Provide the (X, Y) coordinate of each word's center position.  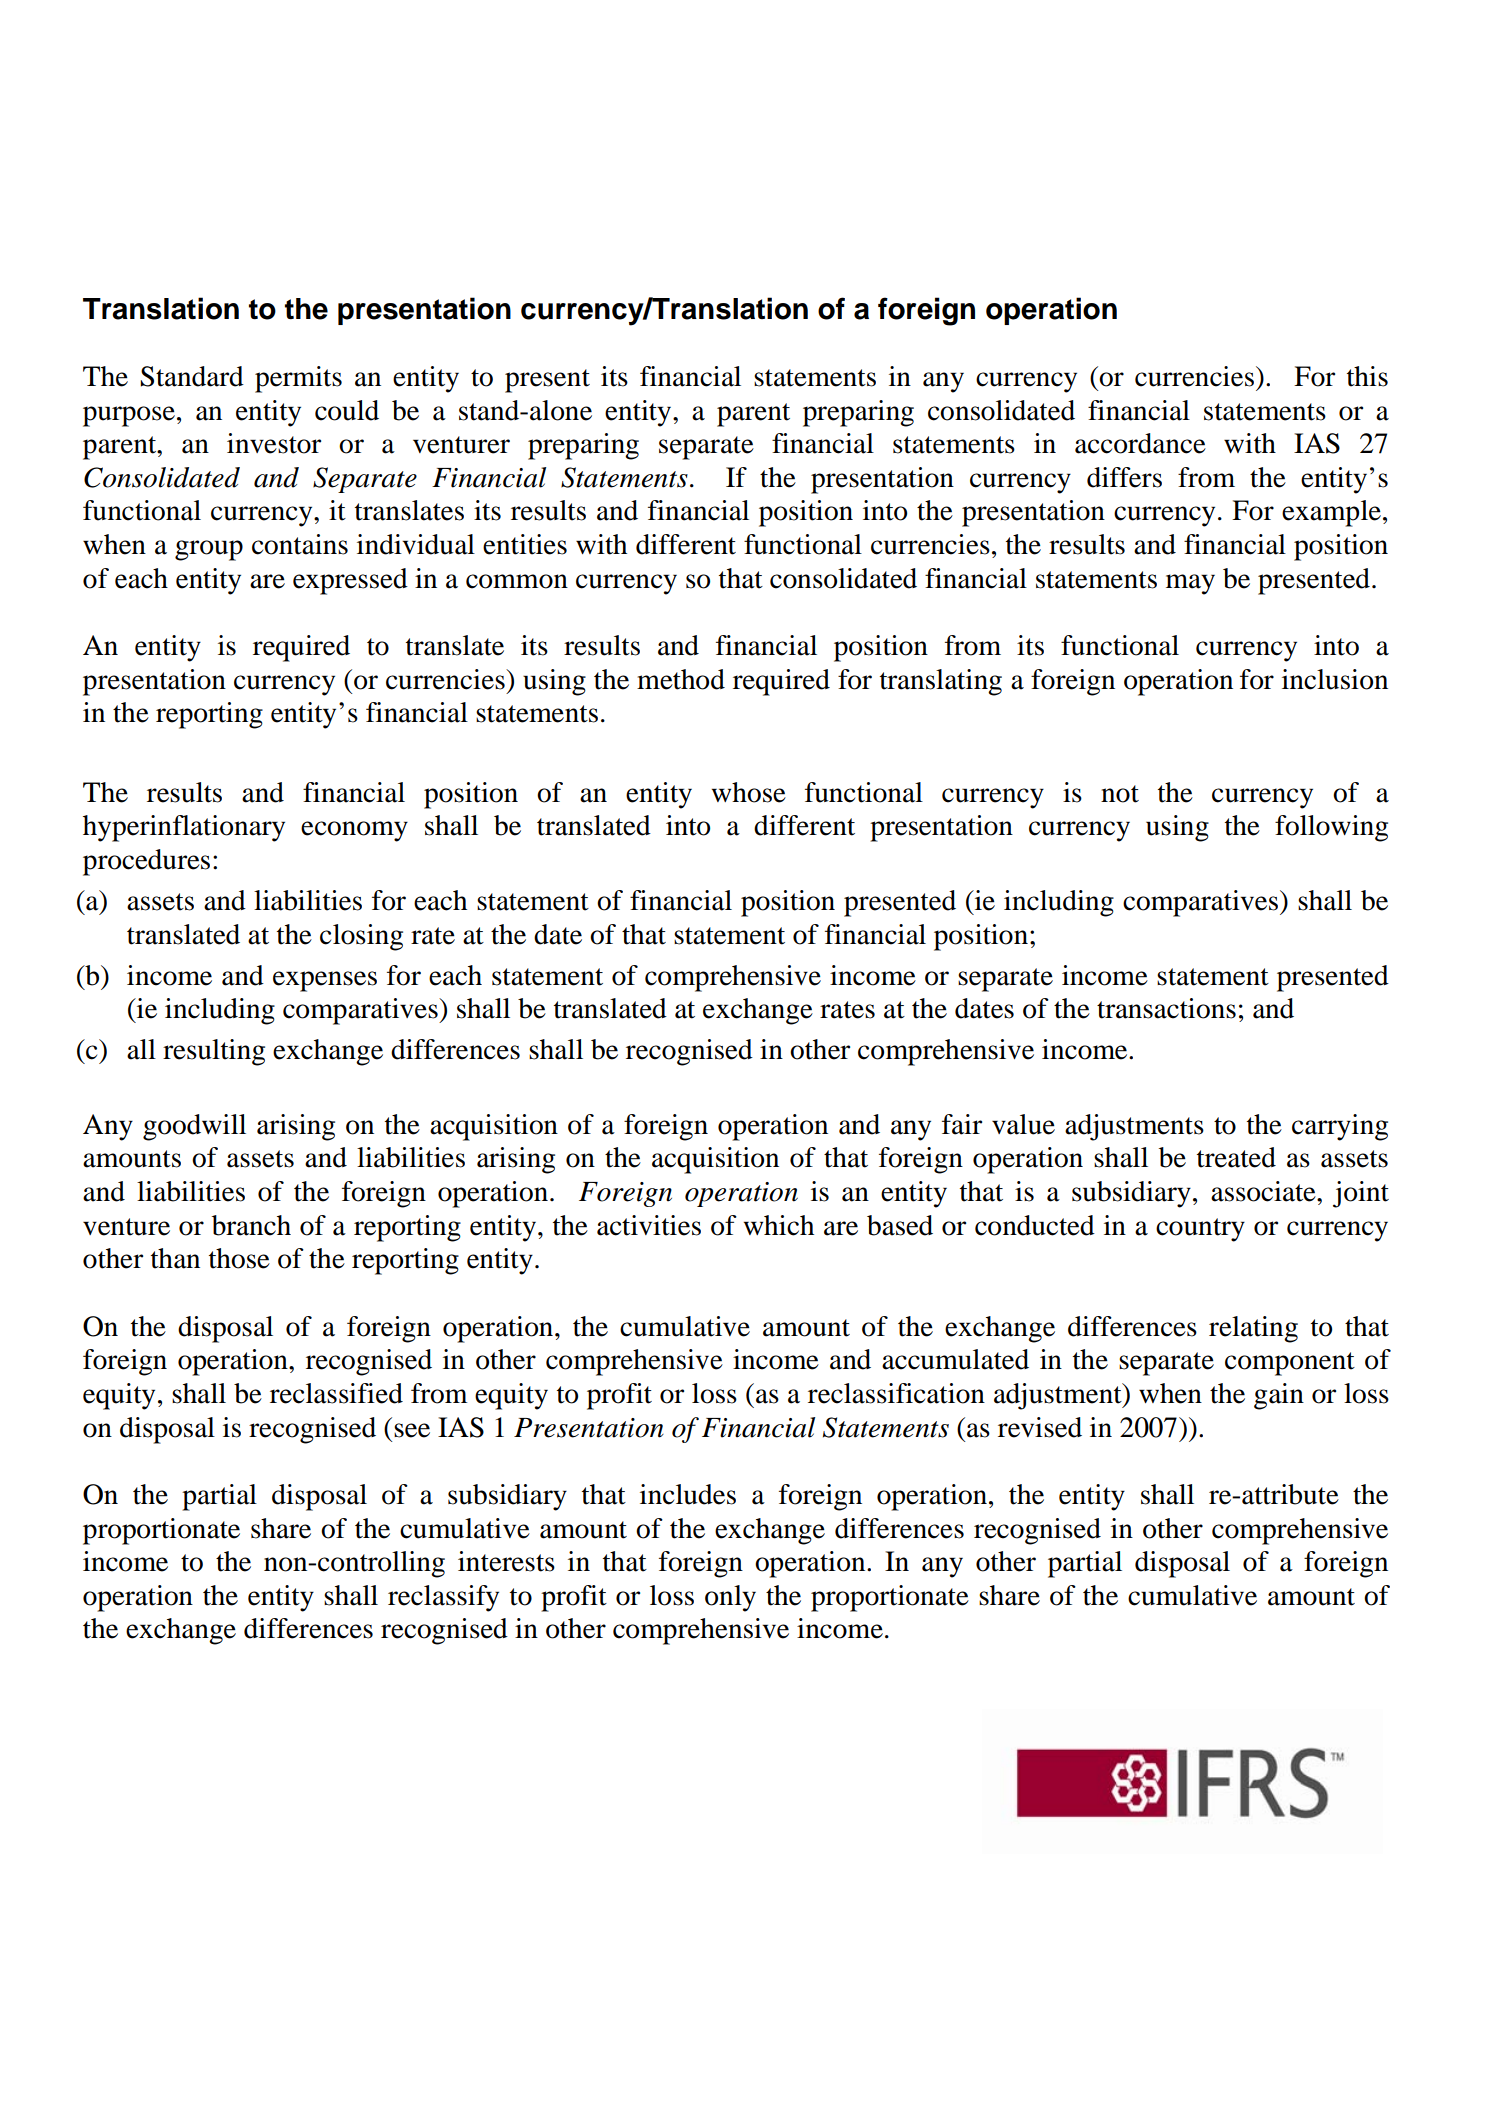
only (730, 1598)
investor (274, 443)
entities (525, 544)
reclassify (443, 1598)
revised (1040, 1427)
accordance (1140, 443)
